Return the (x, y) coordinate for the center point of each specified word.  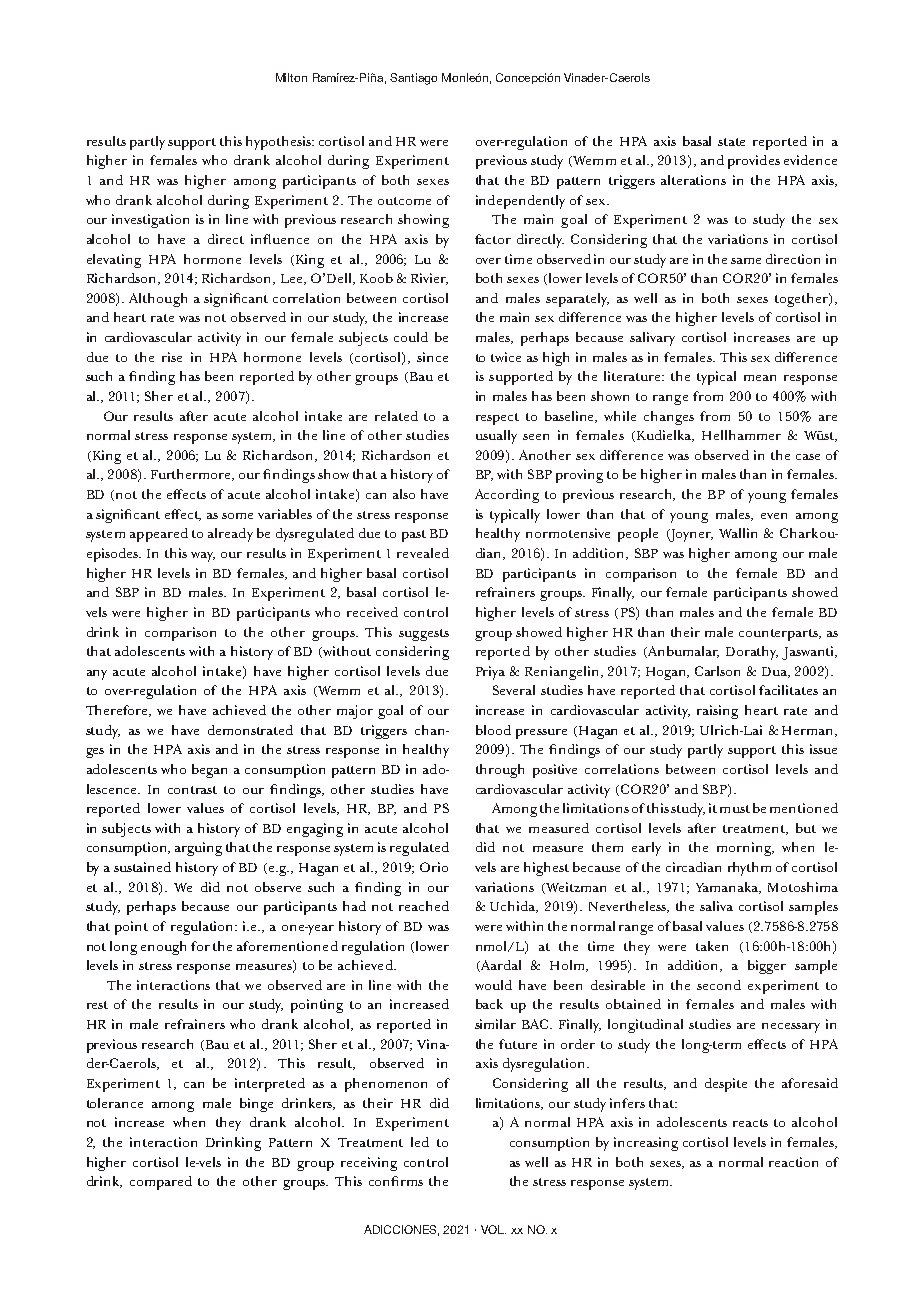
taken (712, 946)
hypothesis (279, 143)
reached (424, 906)
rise (172, 357)
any (97, 675)
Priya (490, 673)
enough (163, 948)
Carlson (717, 671)
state (731, 142)
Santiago (413, 79)
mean (760, 378)
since (432, 357)
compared (161, 1183)
